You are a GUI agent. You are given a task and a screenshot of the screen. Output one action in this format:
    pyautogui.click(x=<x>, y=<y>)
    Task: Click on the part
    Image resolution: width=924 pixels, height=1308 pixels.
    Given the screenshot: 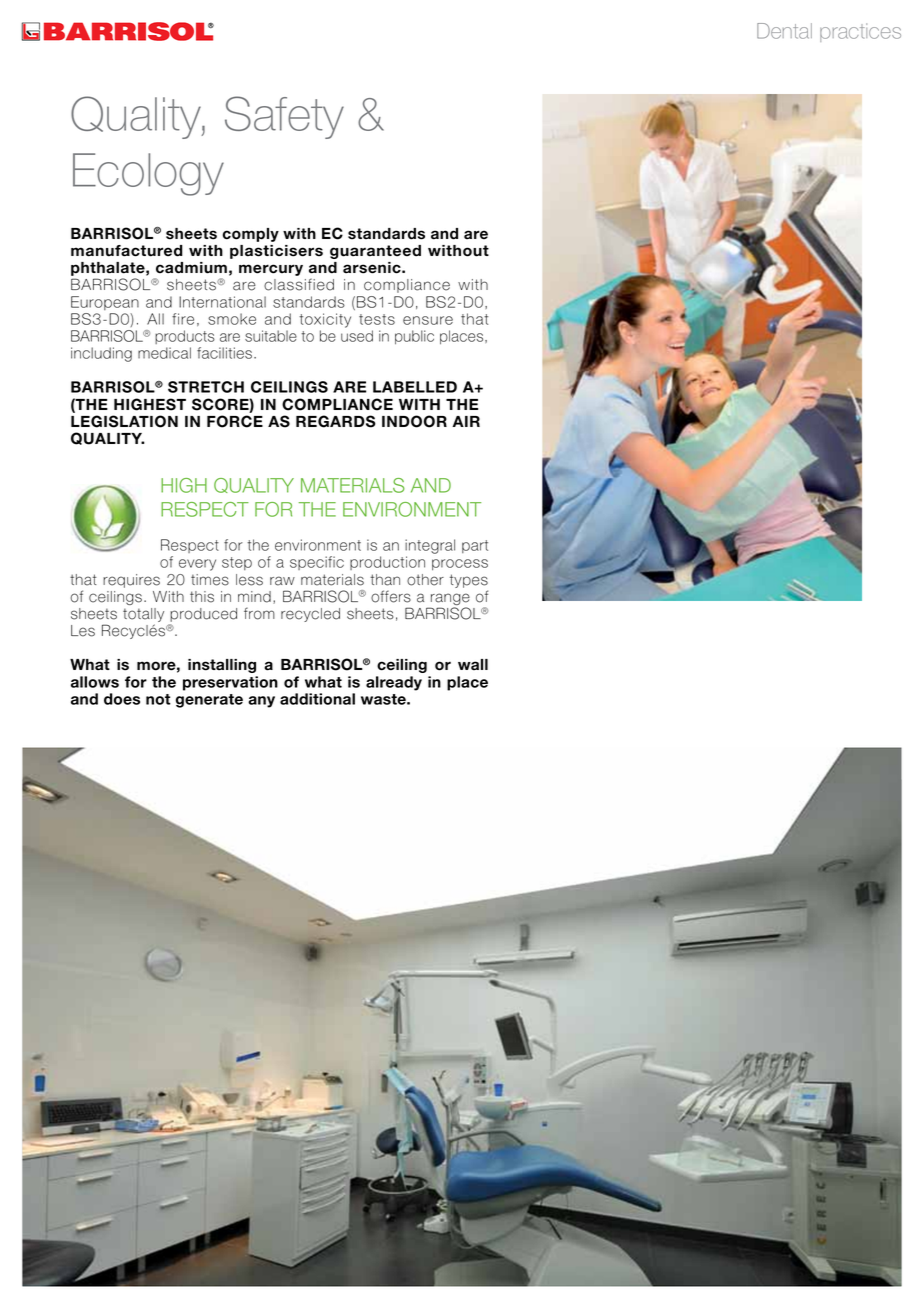 What is the action you would take?
    pyautogui.click(x=475, y=546)
